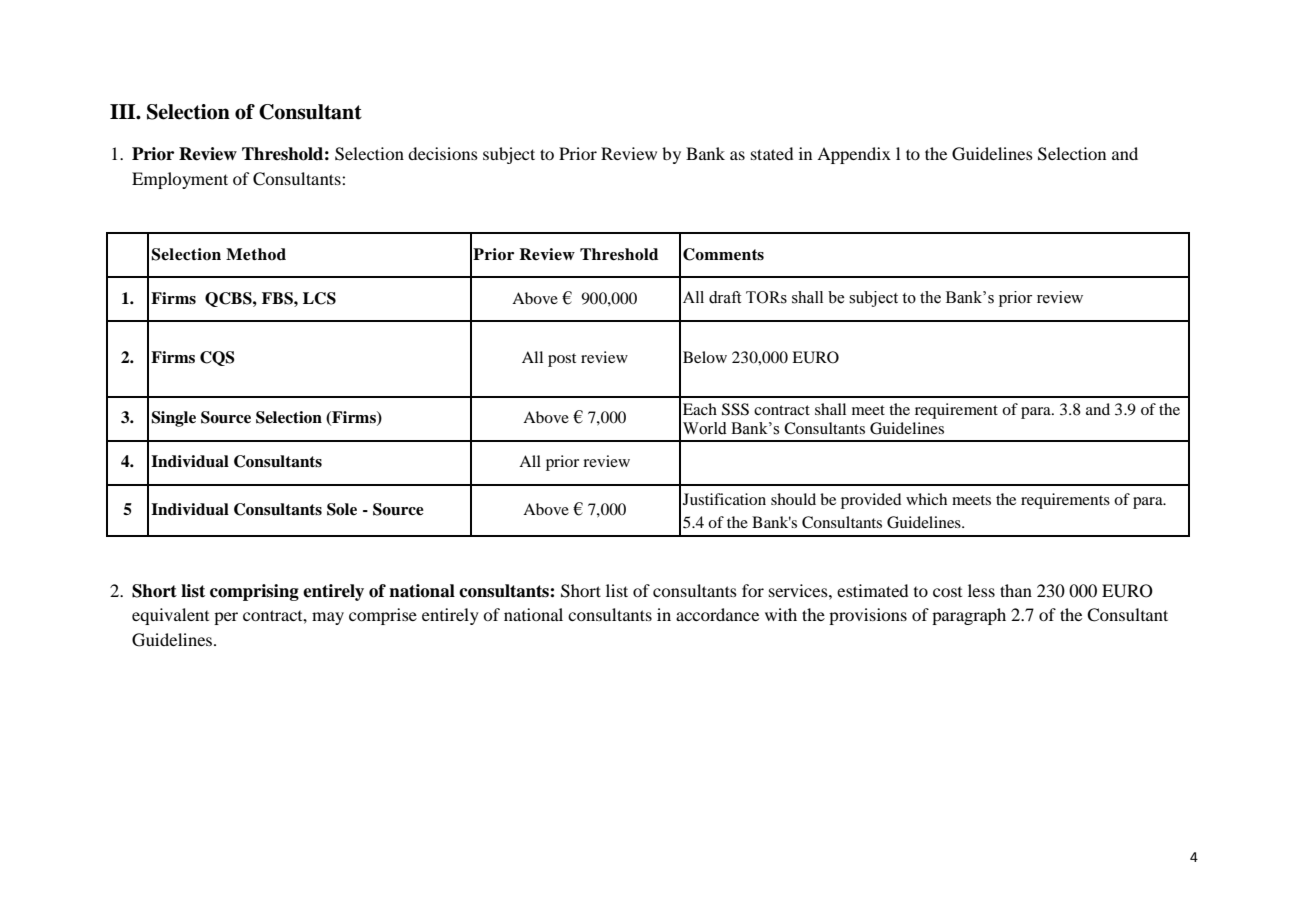 This page has width=1308, height=924. Describe the element at coordinates (254, 592) in the page. I see `comprising` at that location.
